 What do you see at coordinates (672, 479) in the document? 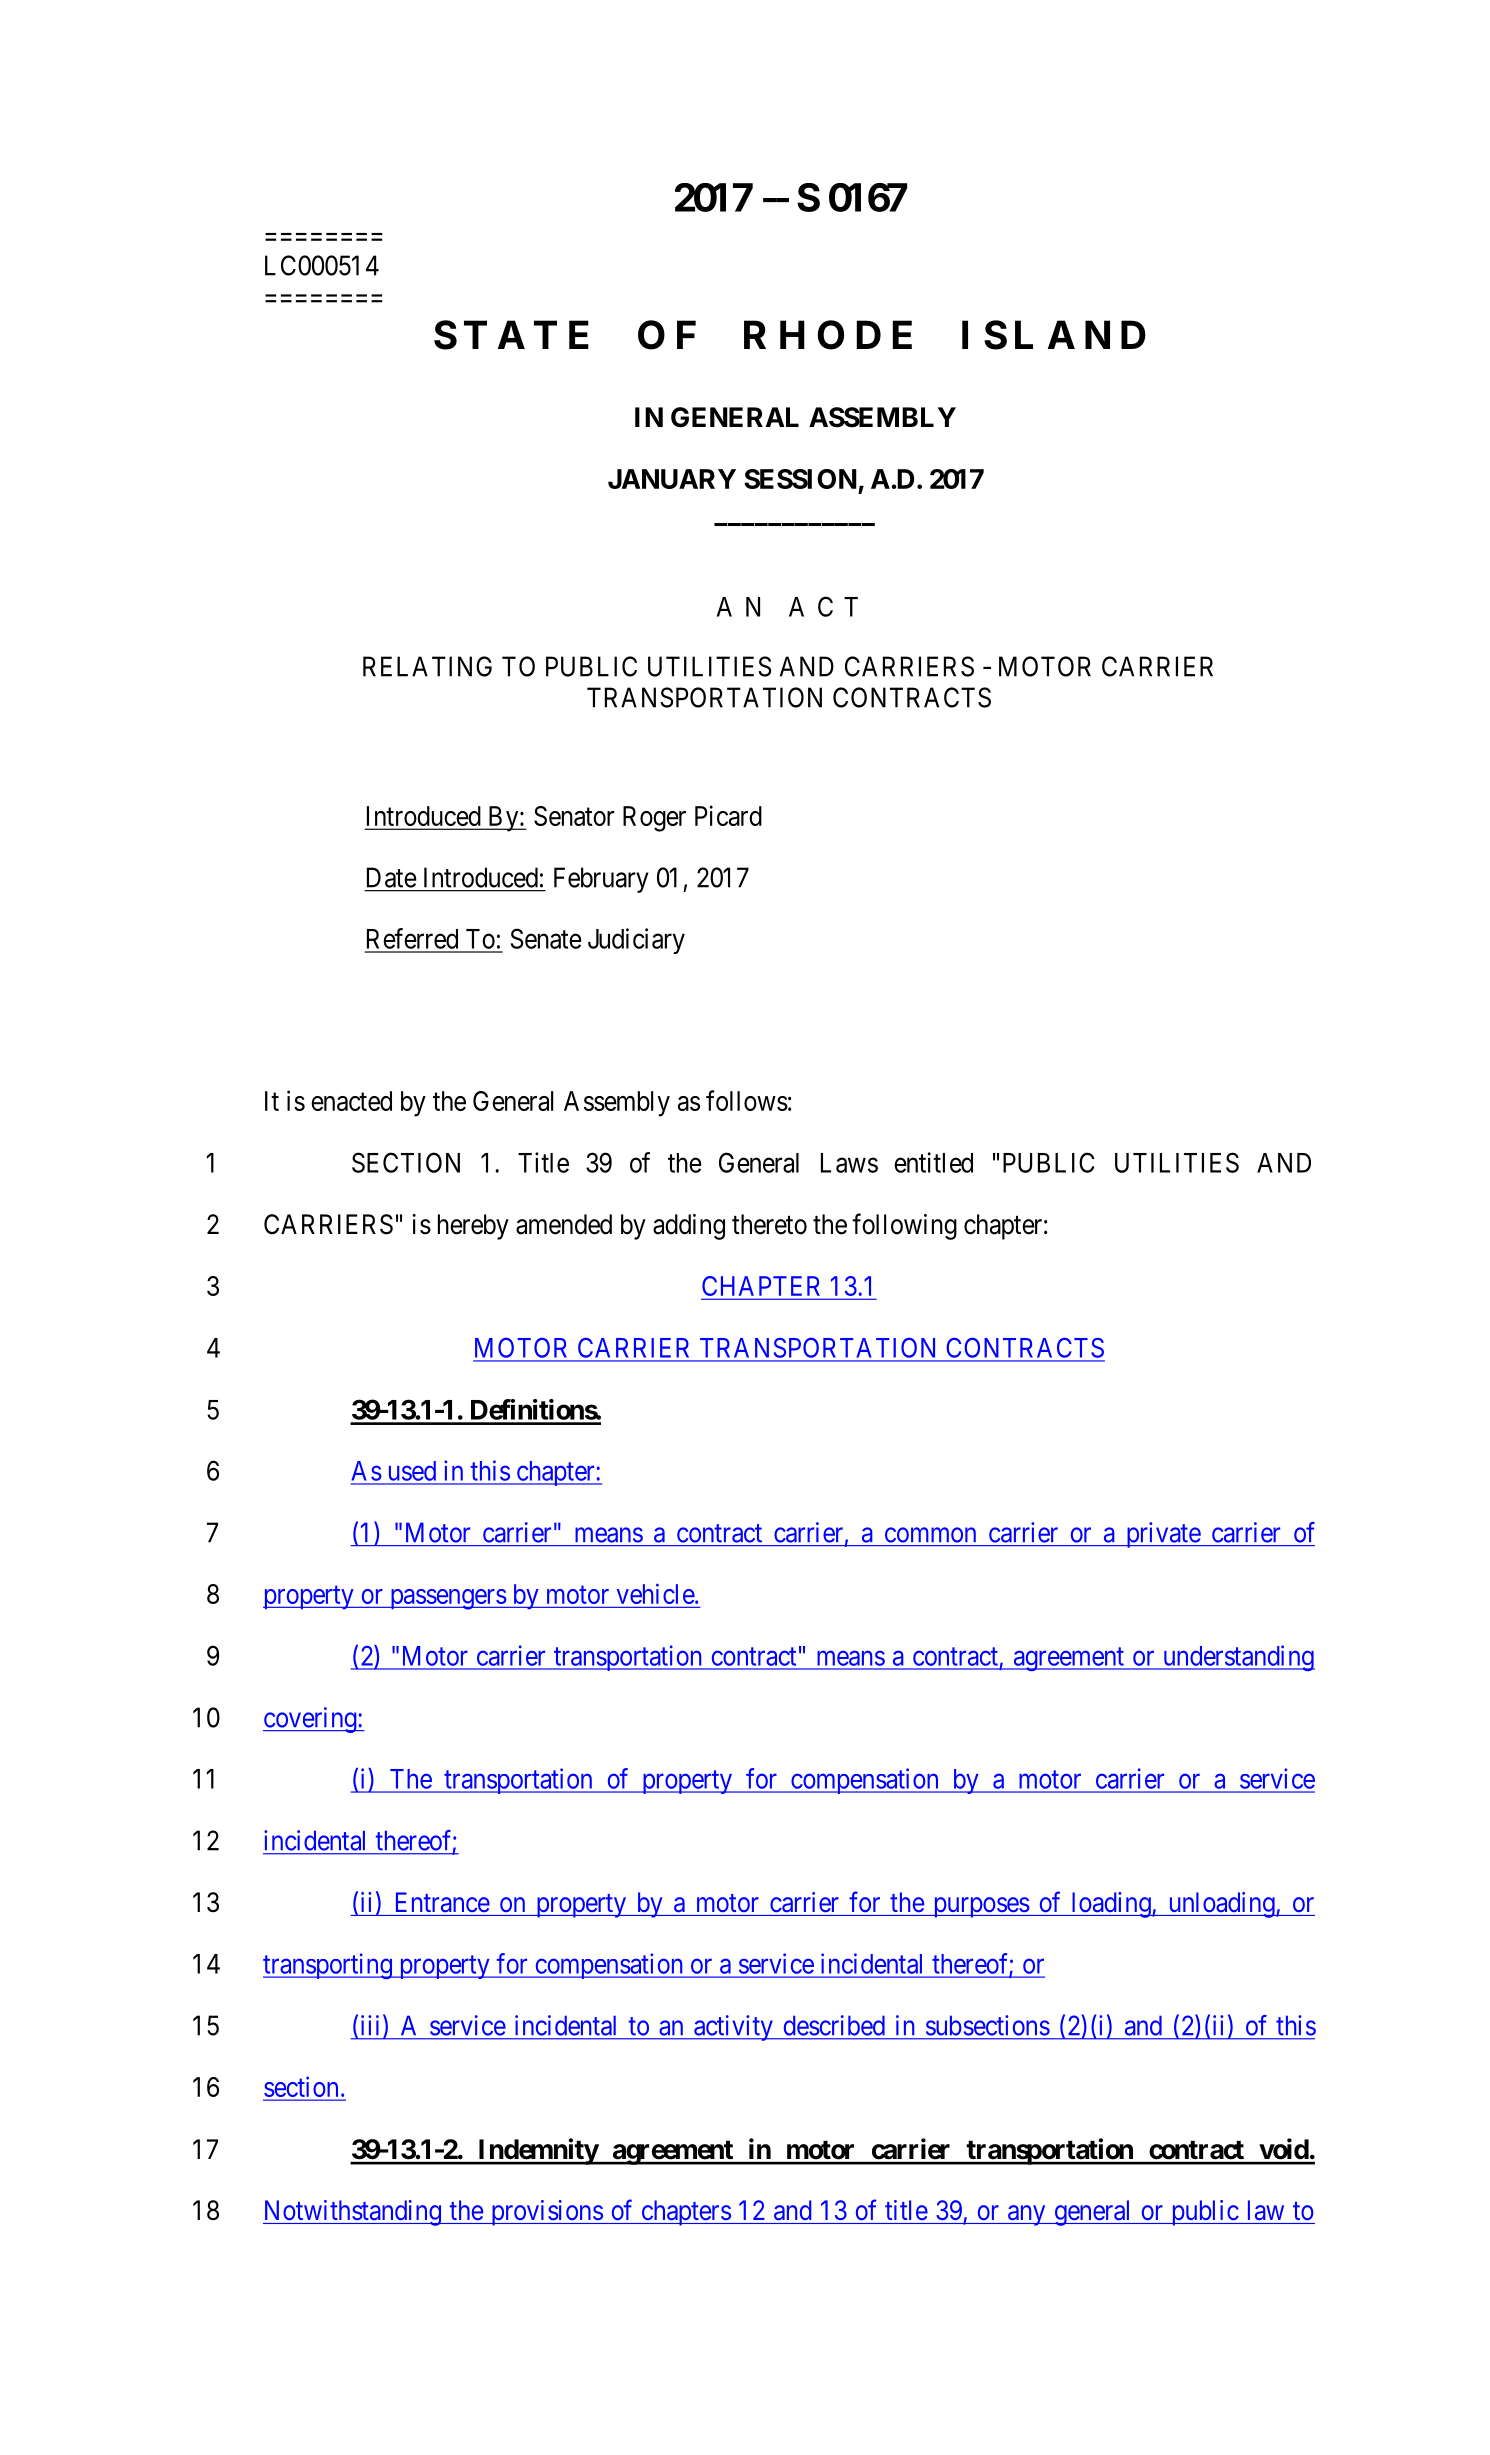
I see `JANUARY` at bounding box center [672, 479].
